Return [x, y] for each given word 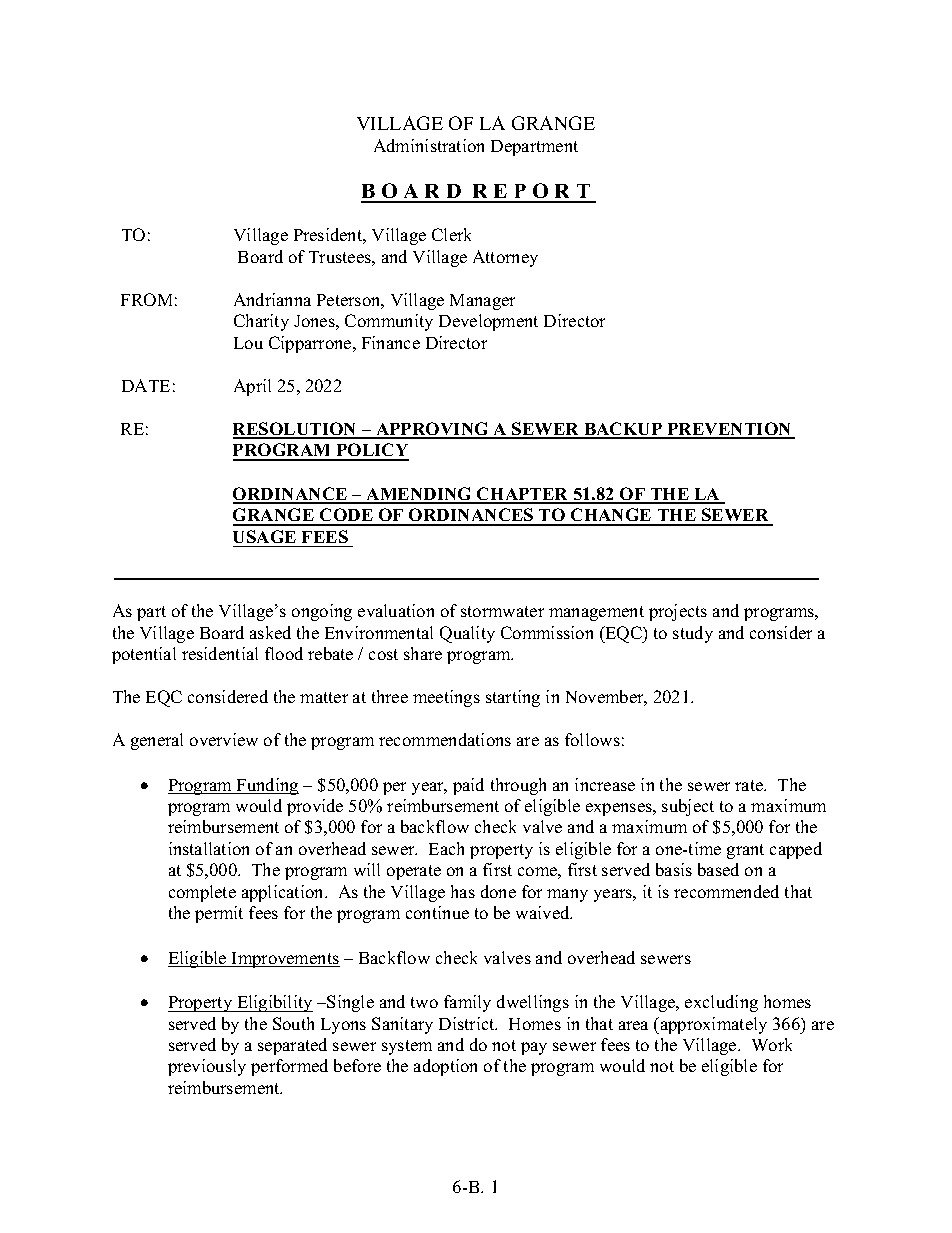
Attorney [505, 258]
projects [678, 612]
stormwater [502, 611]
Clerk [451, 234]
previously [207, 1067]
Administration [429, 145]
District [468, 1023]
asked [270, 632]
